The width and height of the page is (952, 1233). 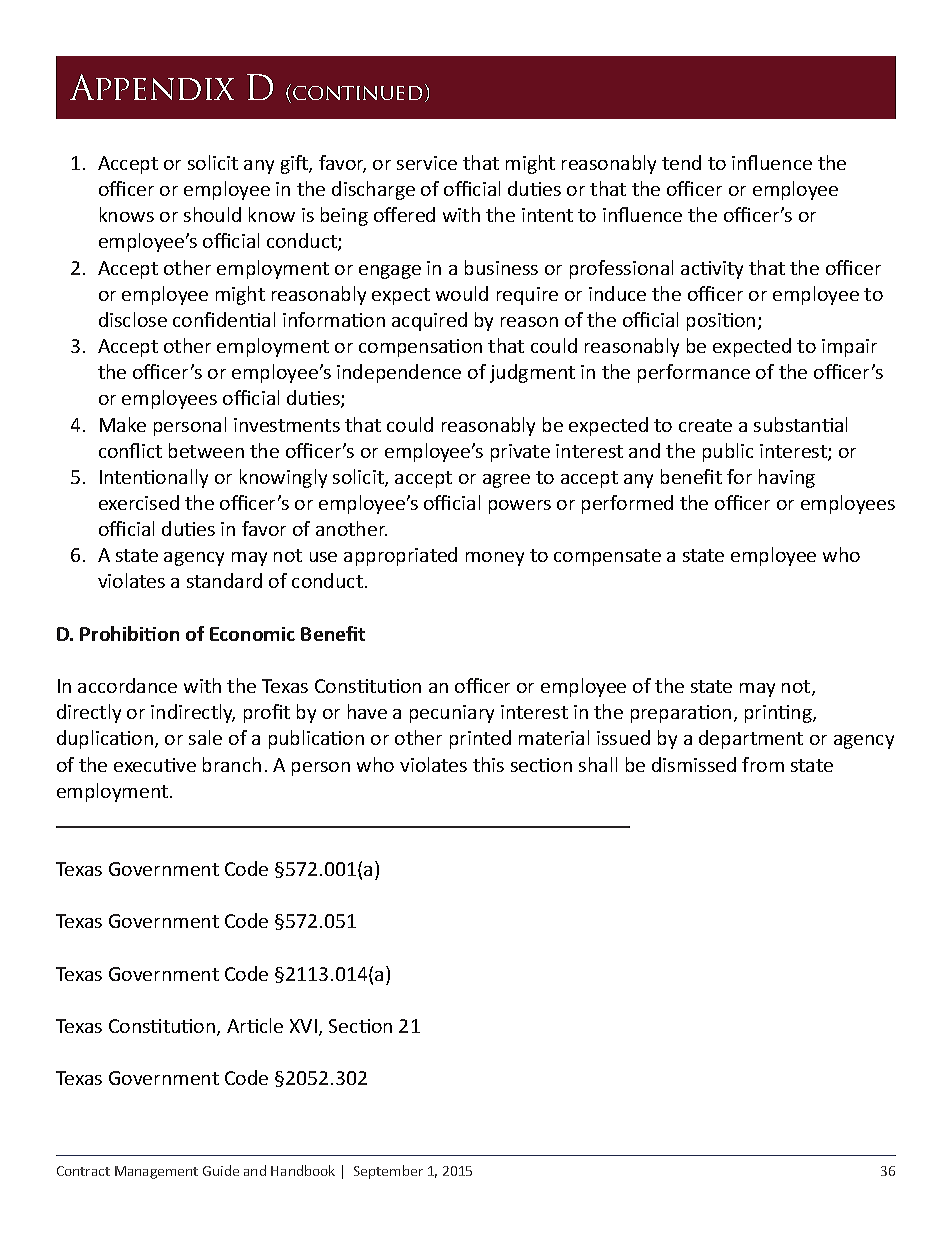 What do you see at coordinates (388, 1172) in the page?
I see `September` at bounding box center [388, 1172].
